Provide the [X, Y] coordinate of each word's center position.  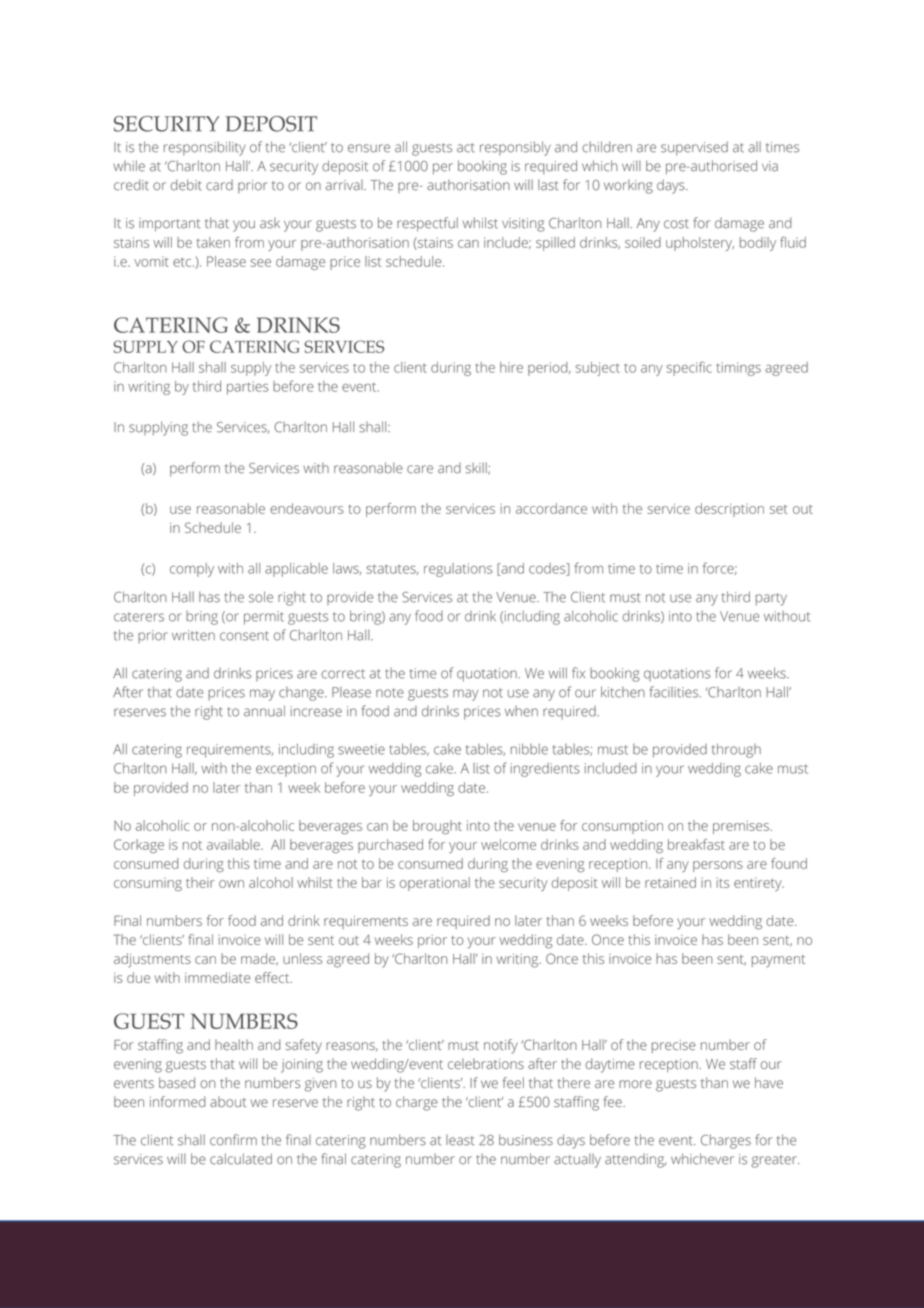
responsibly [515, 148]
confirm [233, 1140]
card [219, 185]
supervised [694, 148]
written [193, 635]
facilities [675, 692]
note [390, 693]
